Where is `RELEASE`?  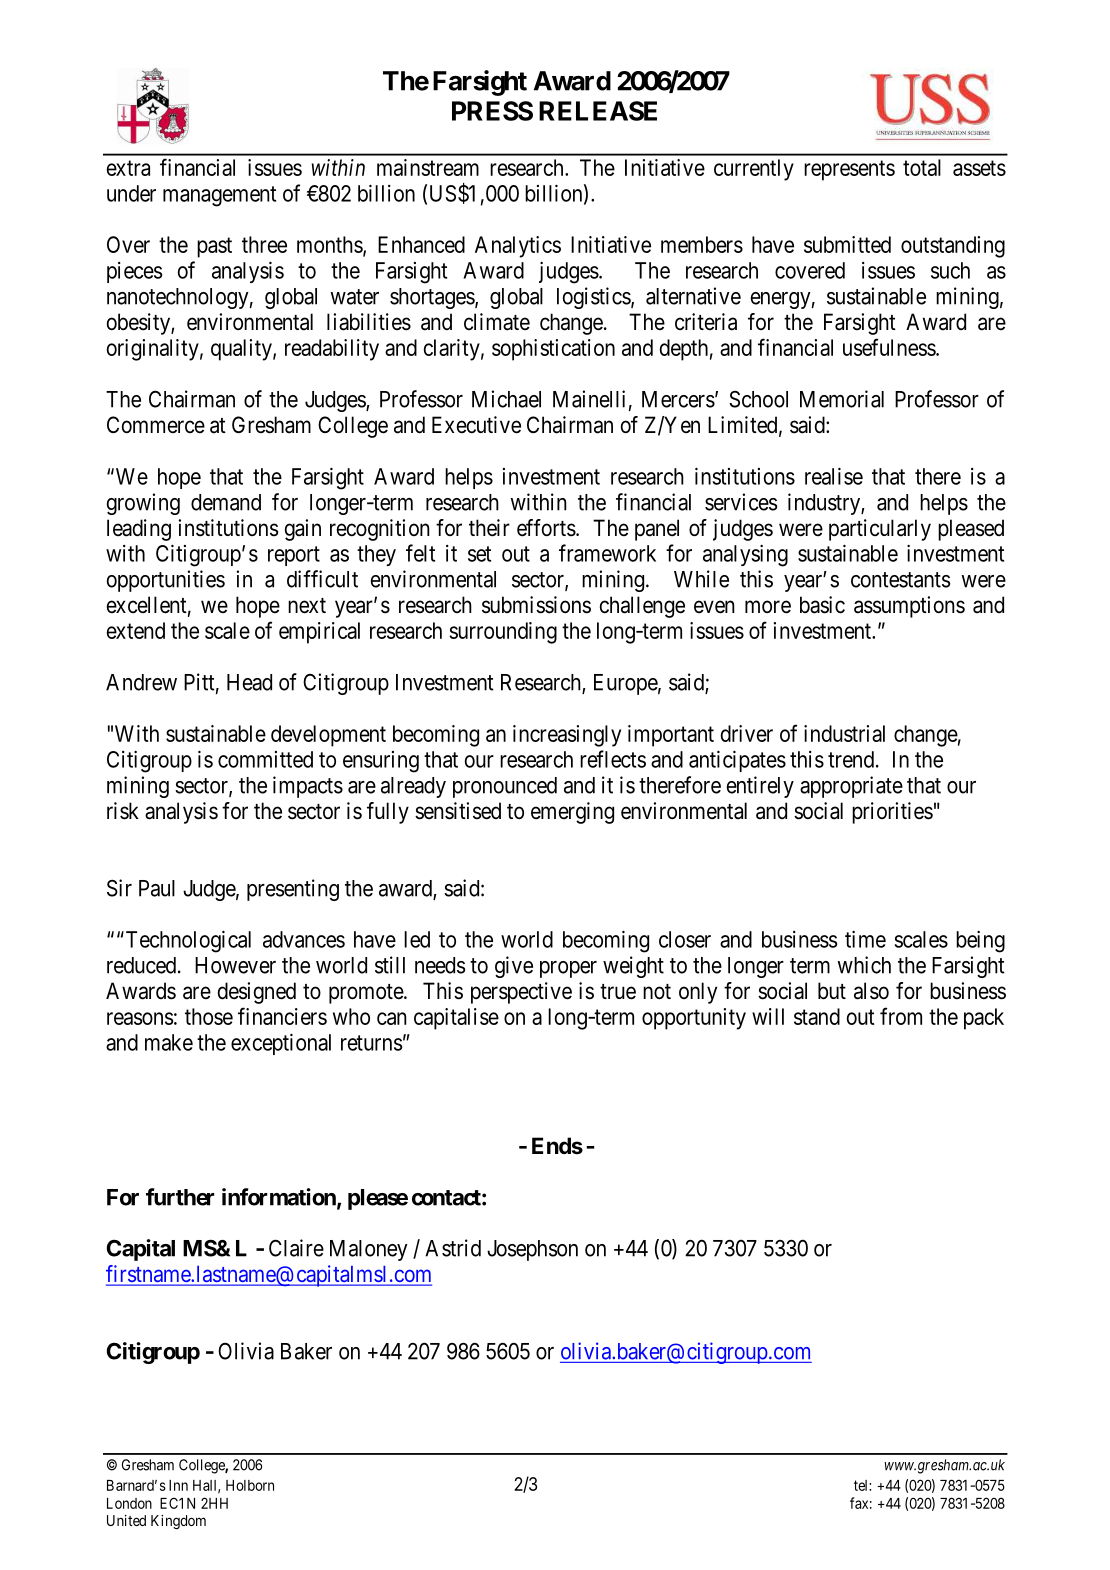 RELEASE is located at coordinates (598, 111).
